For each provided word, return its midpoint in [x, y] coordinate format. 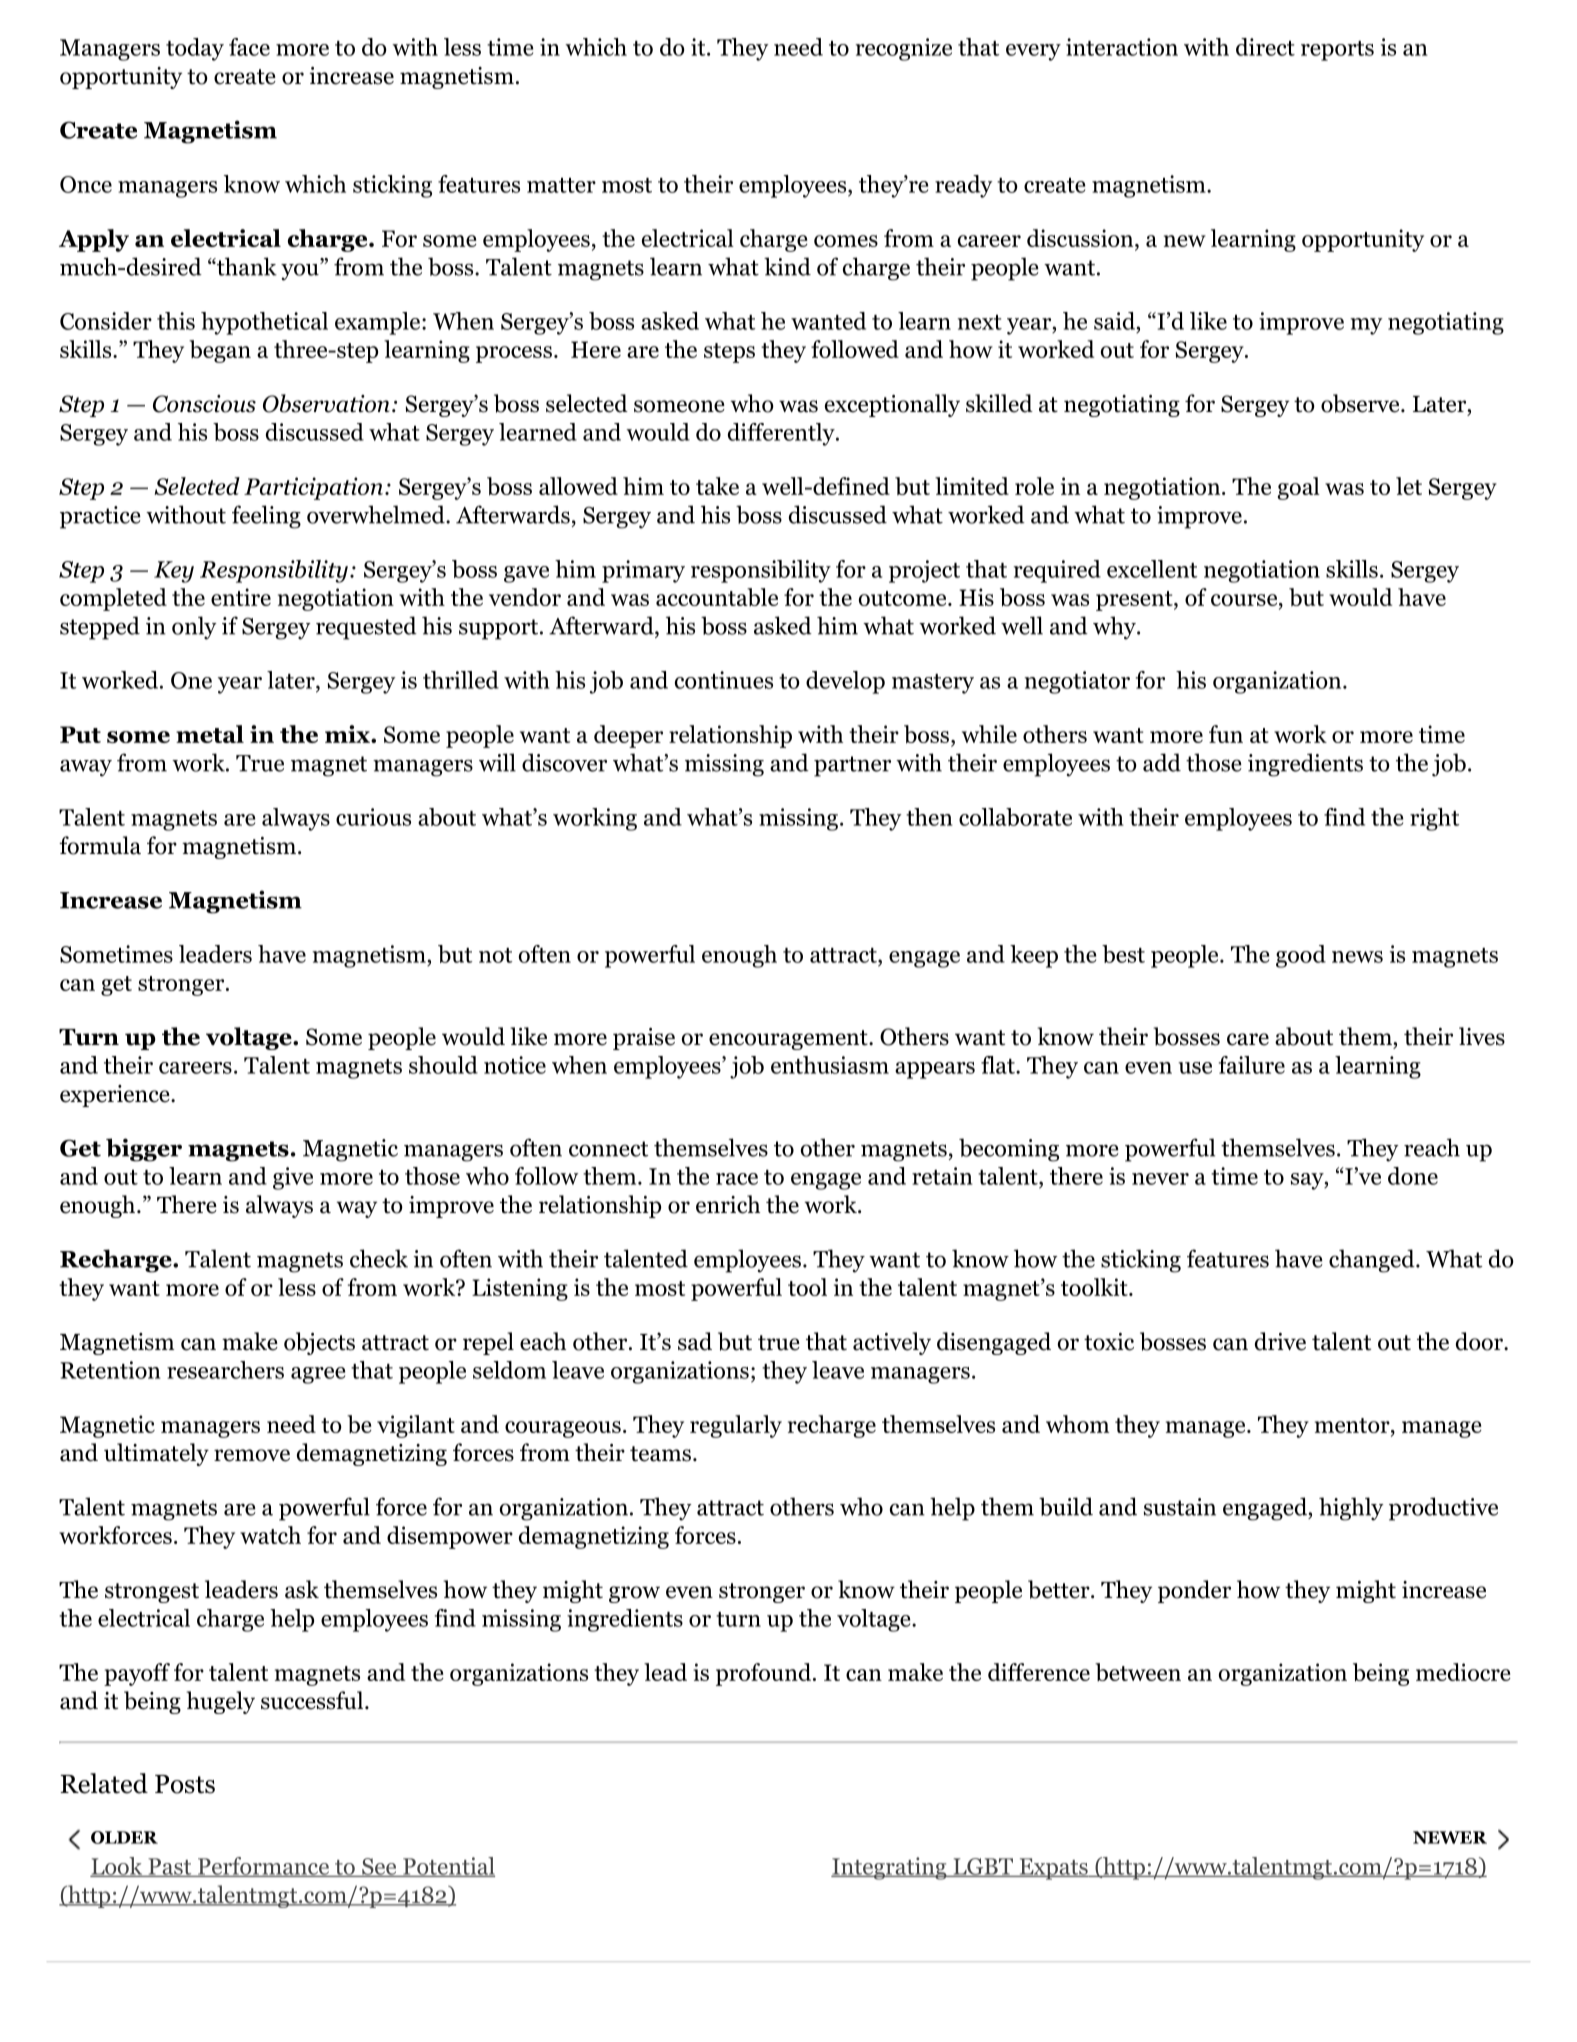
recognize [904, 49]
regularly [736, 1426]
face [249, 47]
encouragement [789, 1040]
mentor [1353, 1425]
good [1301, 956]
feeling [266, 517]
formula [100, 845]
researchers [225, 1370]
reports [1337, 51]
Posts [185, 1784]
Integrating [890, 1868]
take [717, 486]
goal [1299, 488]
